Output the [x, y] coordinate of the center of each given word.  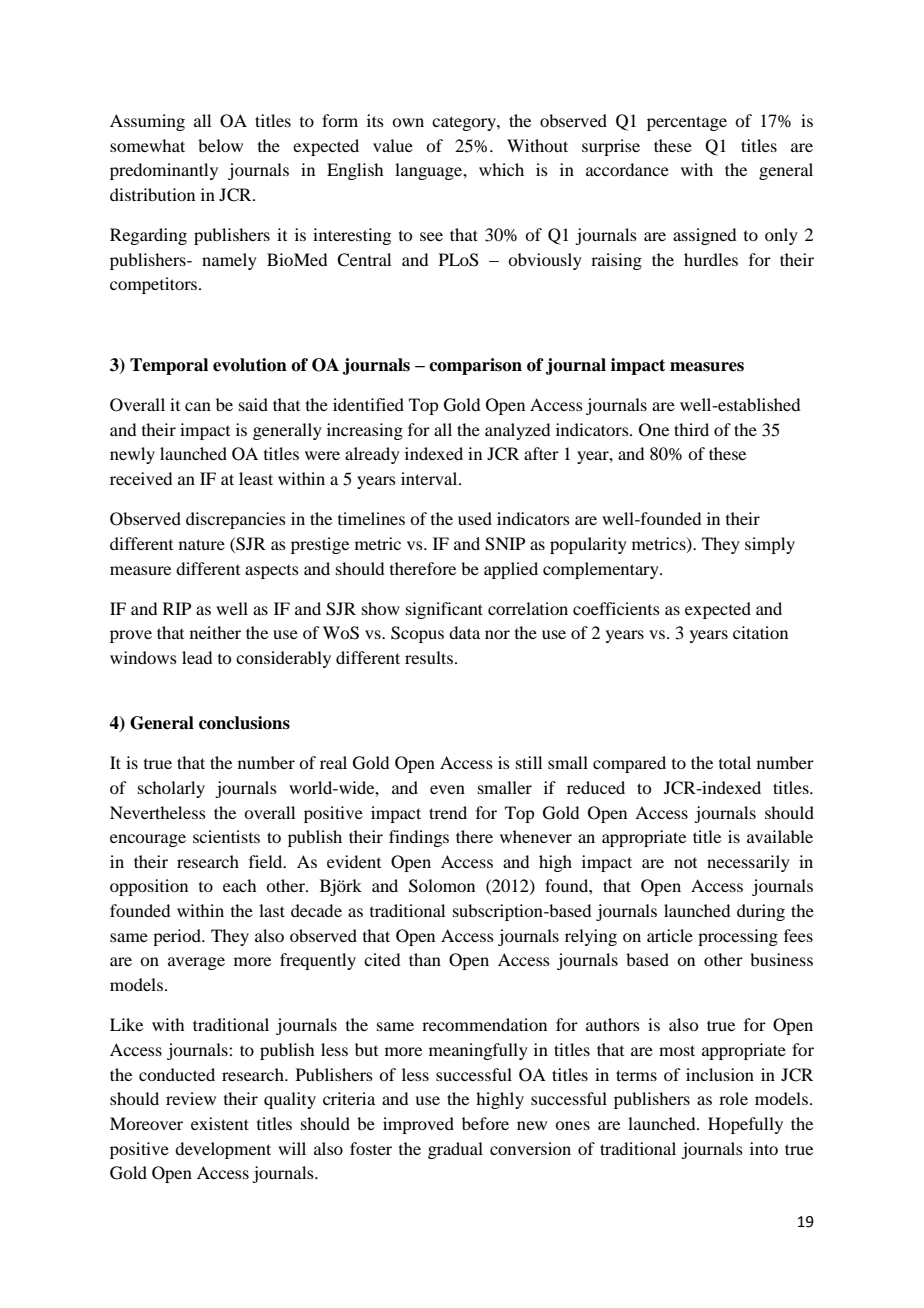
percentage [687, 123]
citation [760, 632]
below [220, 145]
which [501, 169]
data [464, 632]
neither [215, 632]
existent [220, 1123]
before [485, 1123]
